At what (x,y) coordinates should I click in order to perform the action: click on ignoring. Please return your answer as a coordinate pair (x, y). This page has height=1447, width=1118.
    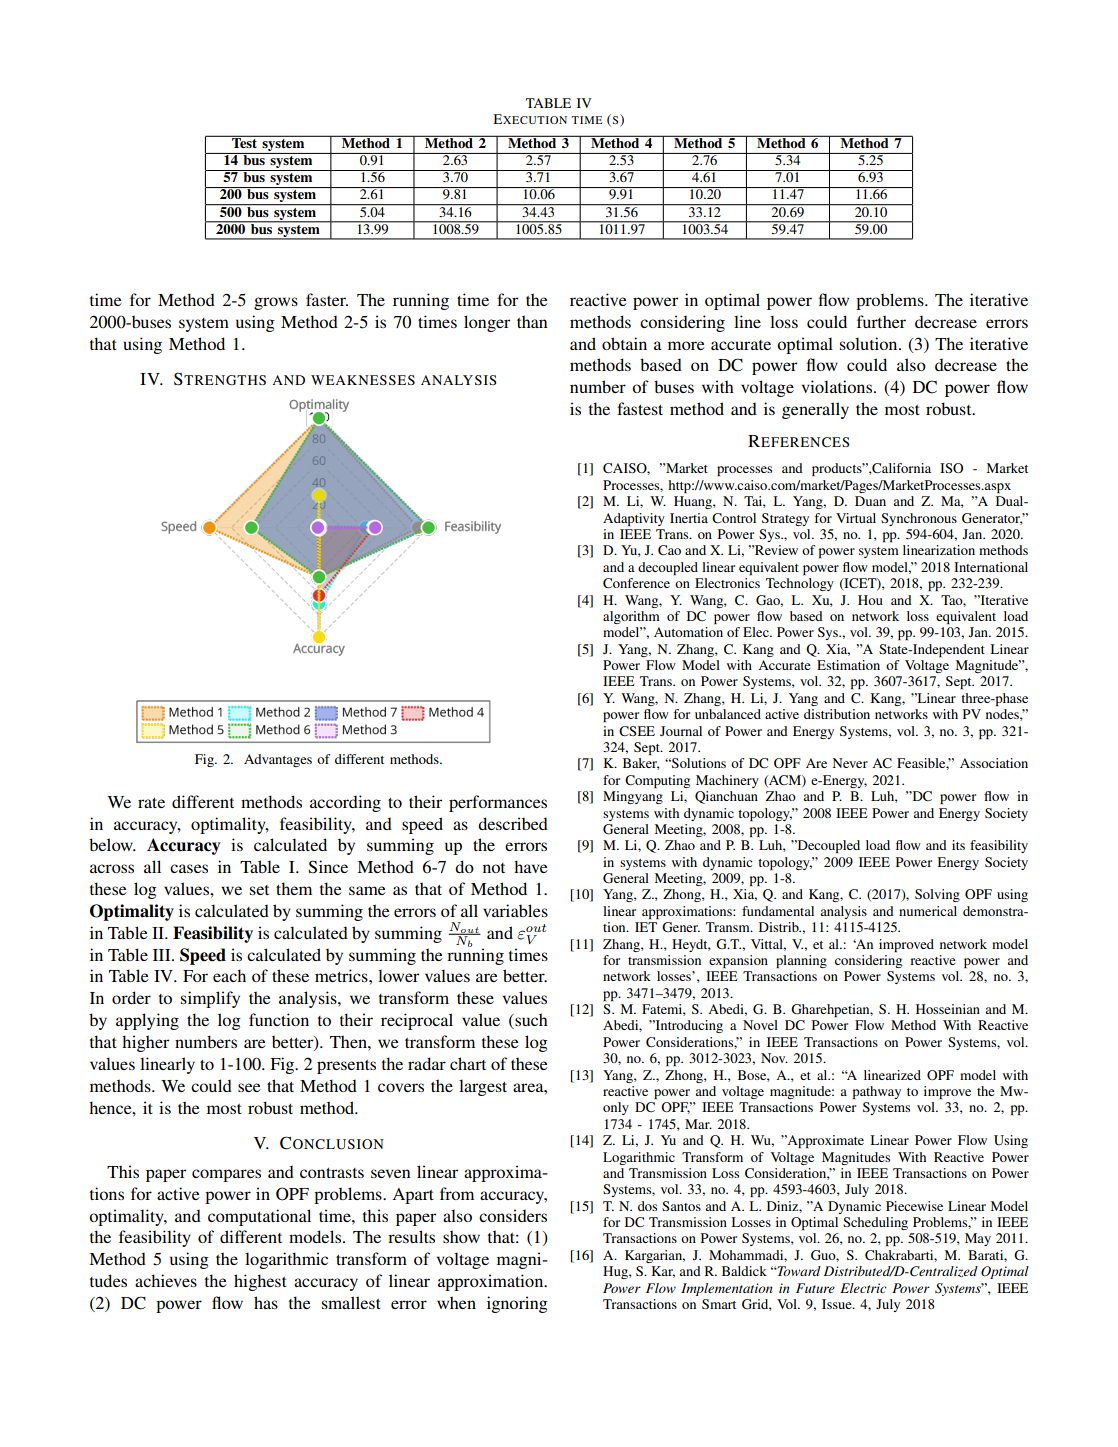
    Looking at the image, I should click on (517, 1304).
